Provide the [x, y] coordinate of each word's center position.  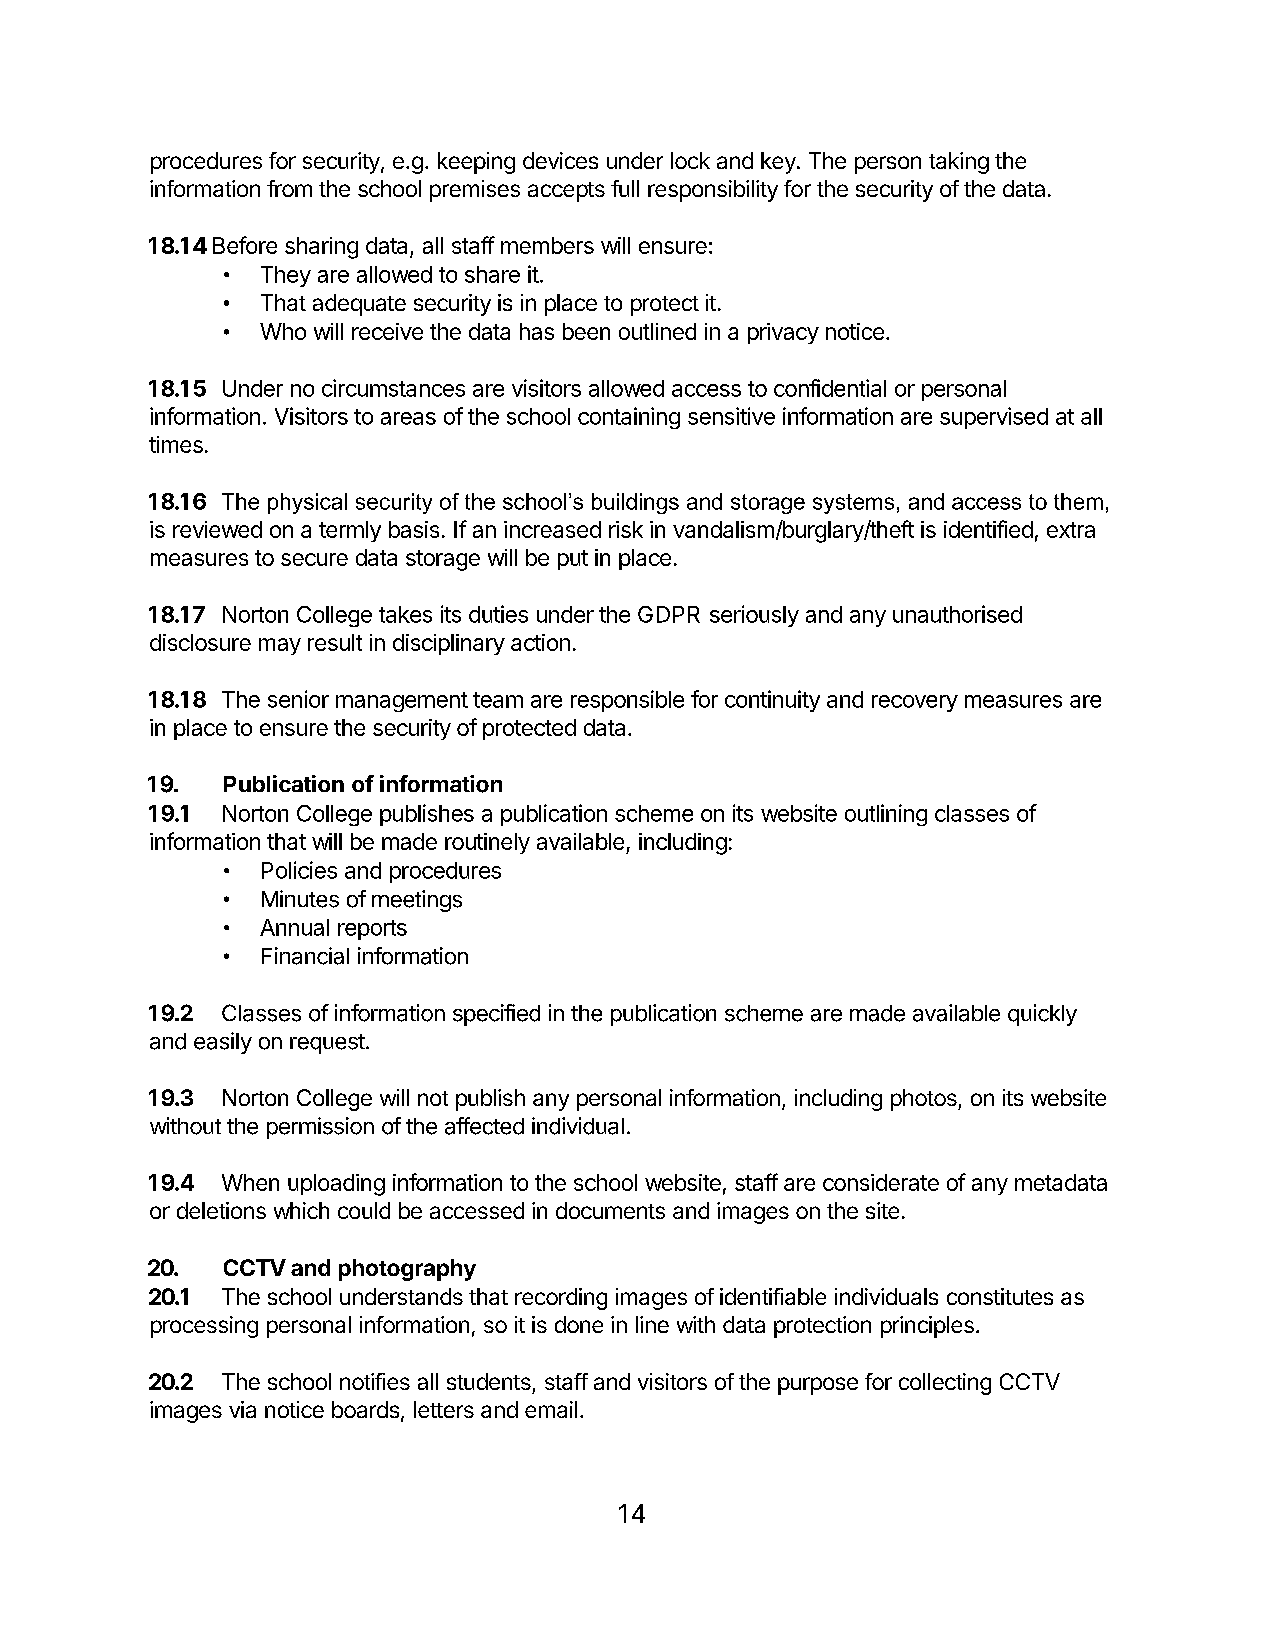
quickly [1042, 1015]
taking [959, 163]
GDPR [669, 614]
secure [314, 559]
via [242, 1409]
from [289, 188]
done [579, 1324]
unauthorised [957, 614]
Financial [305, 956]
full [625, 188]
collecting [945, 1384]
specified [496, 1015]
